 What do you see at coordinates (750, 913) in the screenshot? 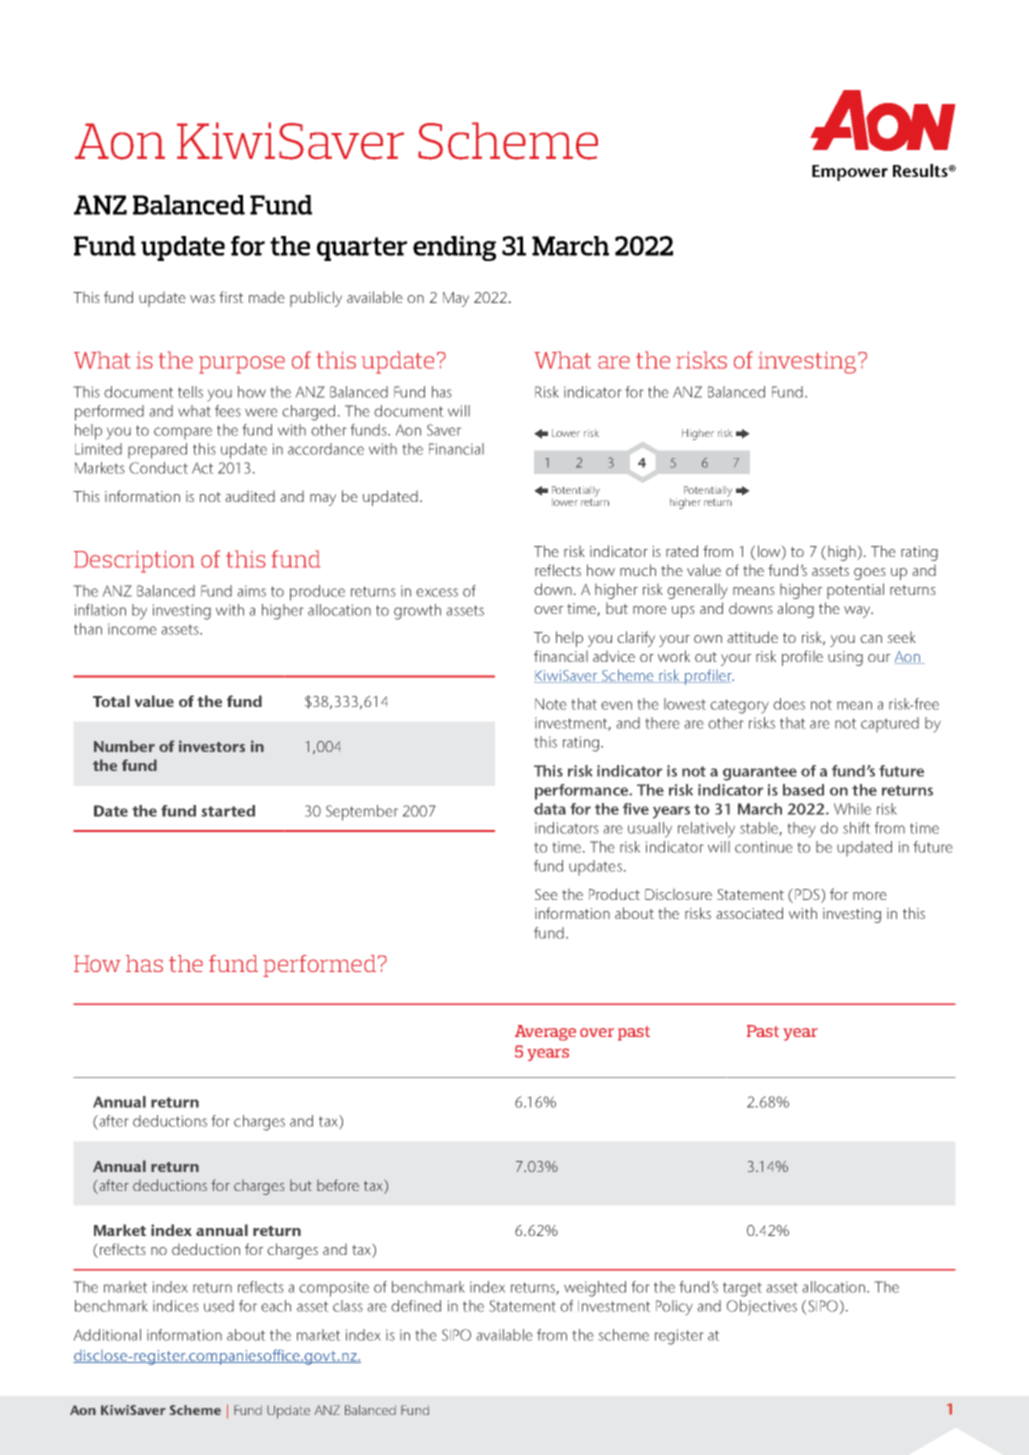
I see `associated` at bounding box center [750, 913].
